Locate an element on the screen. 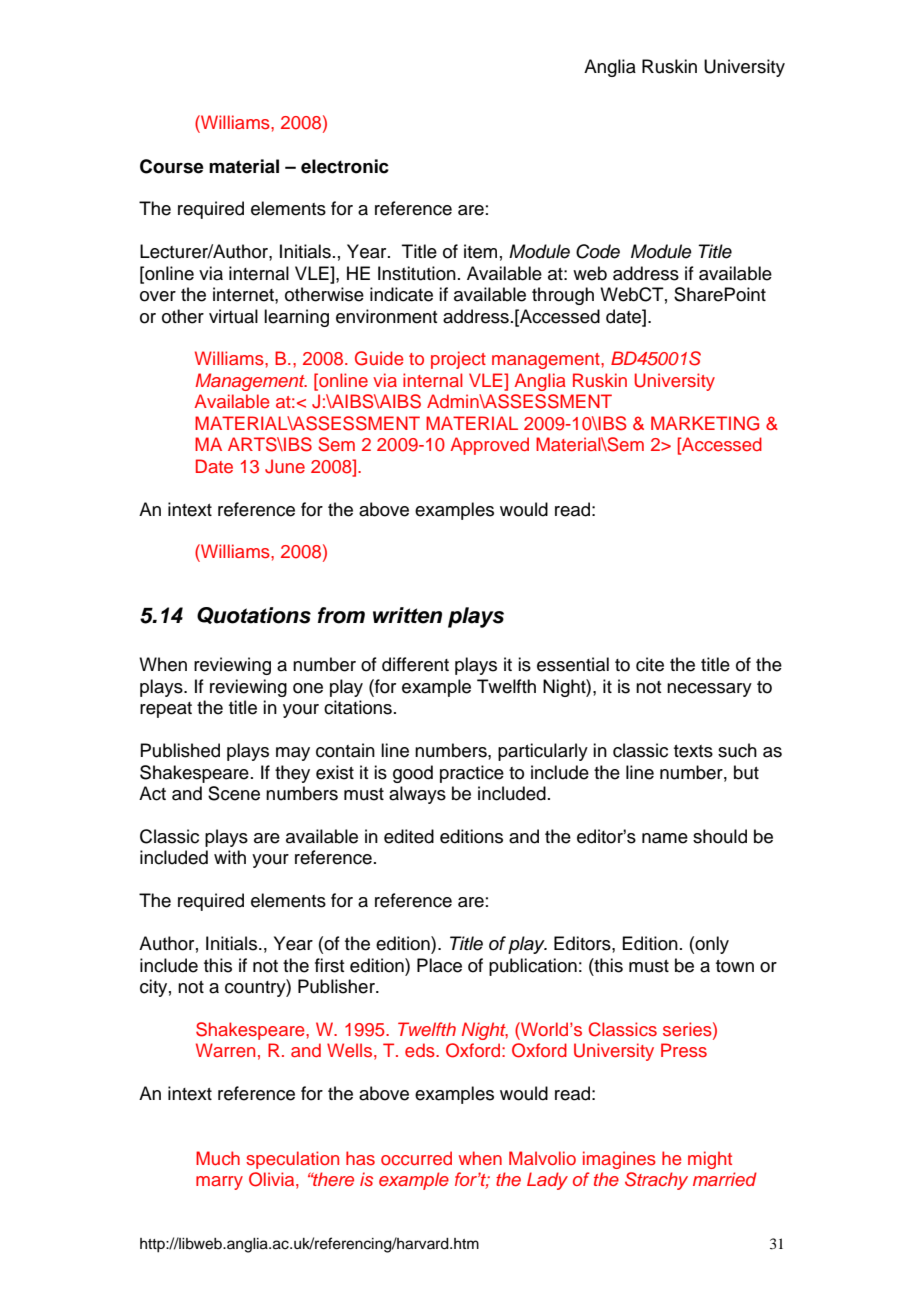 The width and height of the screenshot is (924, 1308). Much is located at coordinates (218, 1158).
